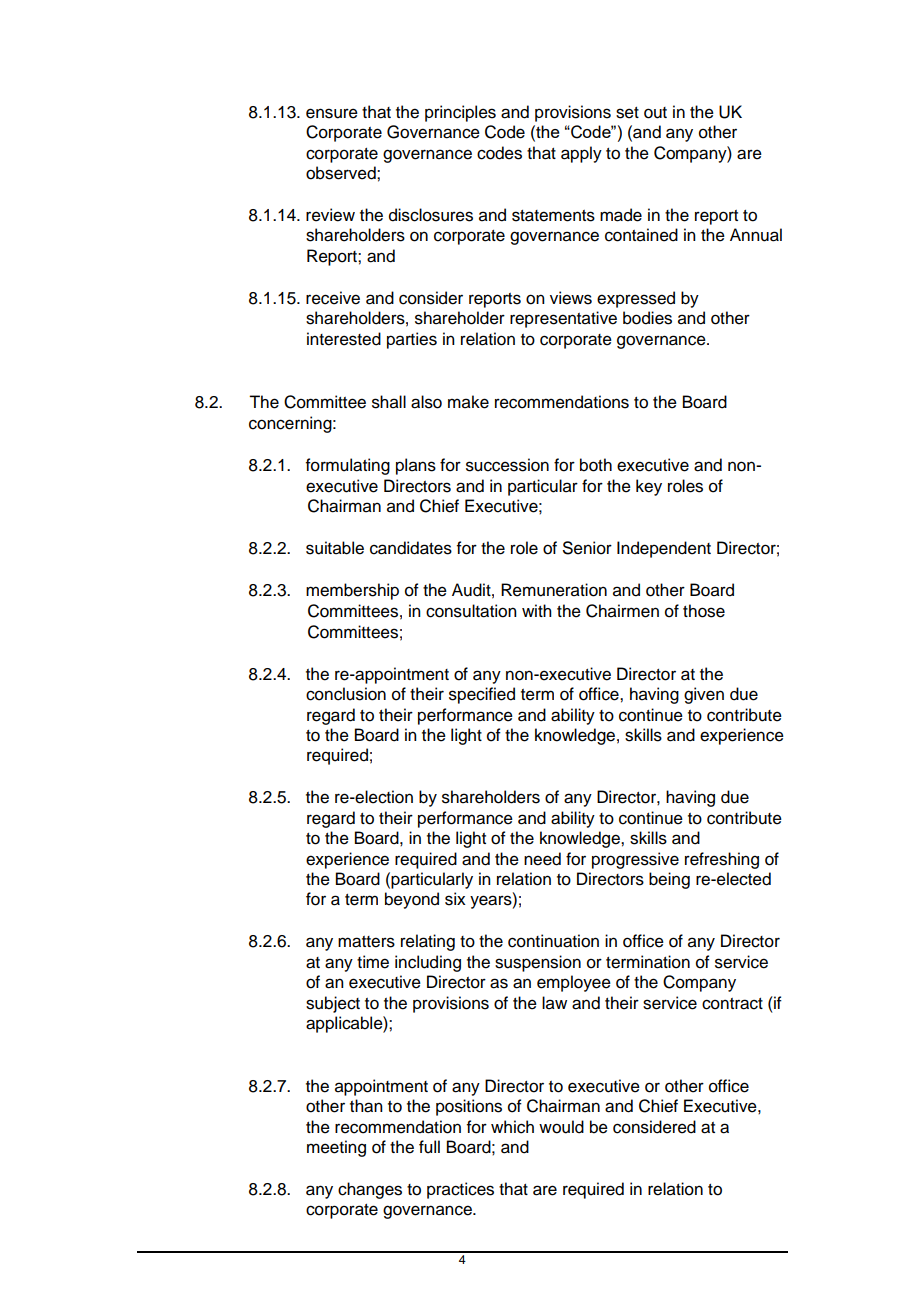 Image resolution: width=924 pixels, height=1309 pixels. Describe the element at coordinates (370, 1190) in the screenshot. I see `changes` at that location.
